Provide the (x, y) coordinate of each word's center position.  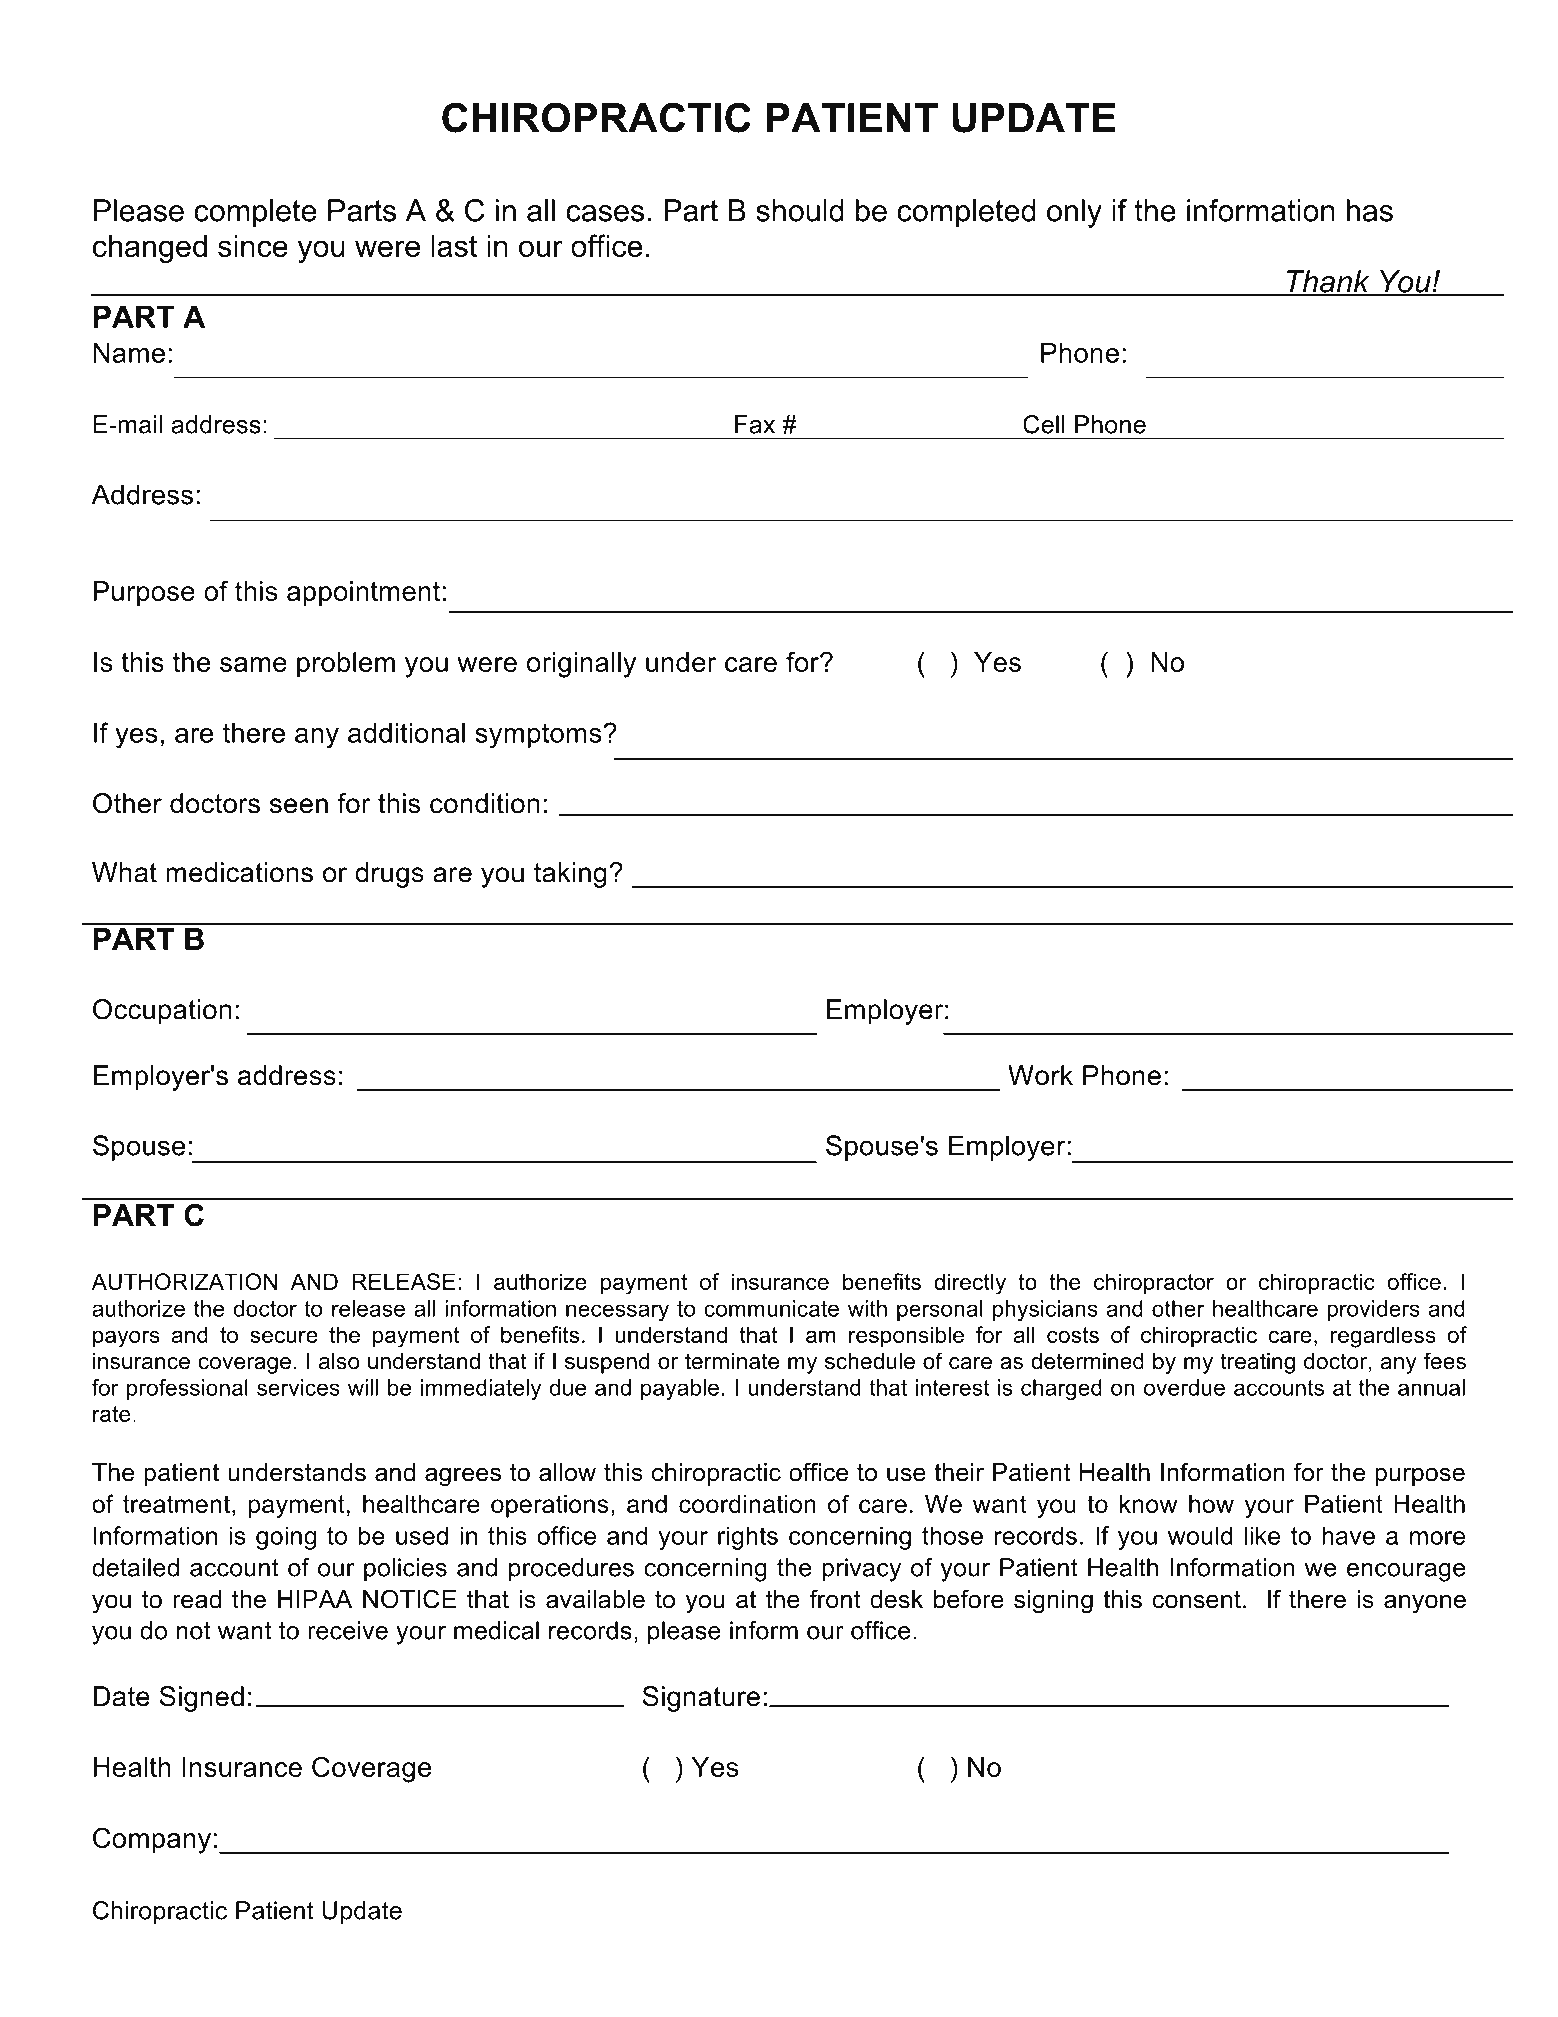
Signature (701, 1699)
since (253, 246)
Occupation (162, 1012)
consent (1196, 1600)
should (800, 210)
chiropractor (1154, 1284)
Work (1040, 1075)
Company (152, 1840)
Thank (1328, 282)
